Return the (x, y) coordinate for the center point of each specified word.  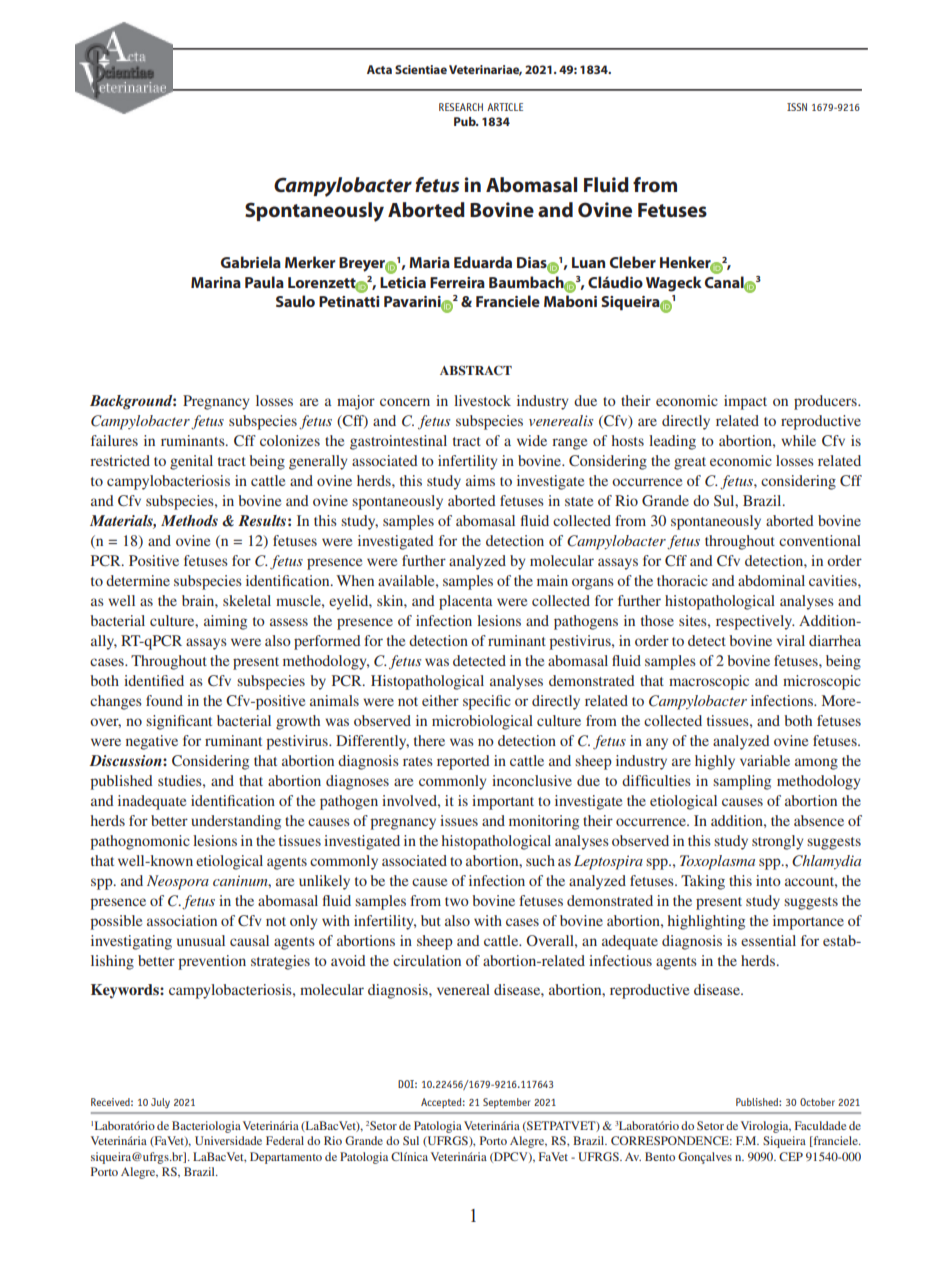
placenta (466, 602)
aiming (225, 622)
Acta (379, 69)
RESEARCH (461, 107)
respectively (755, 622)
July (160, 1103)
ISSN (797, 107)
